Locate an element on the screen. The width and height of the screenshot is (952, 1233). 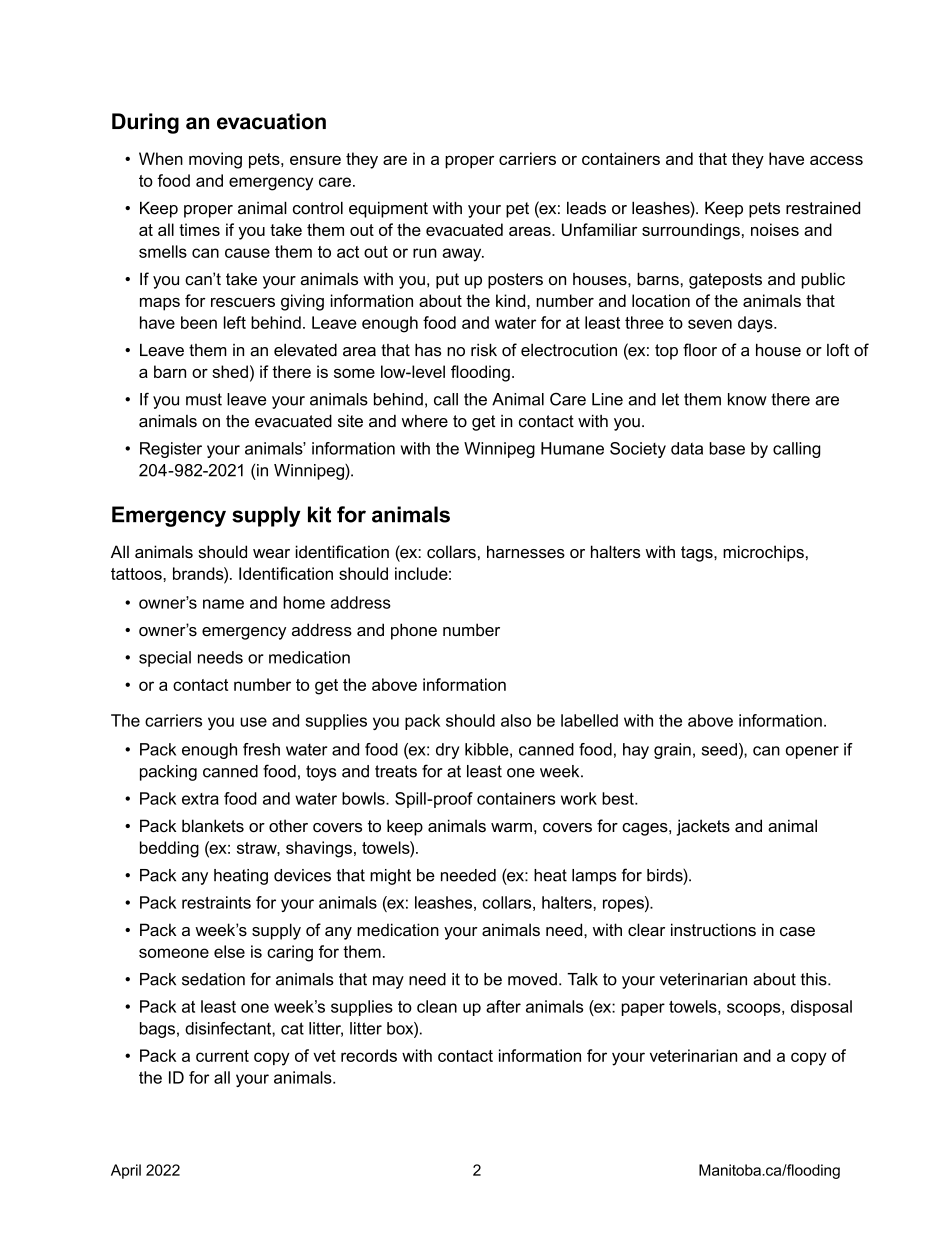
April is located at coordinates (126, 1171).
